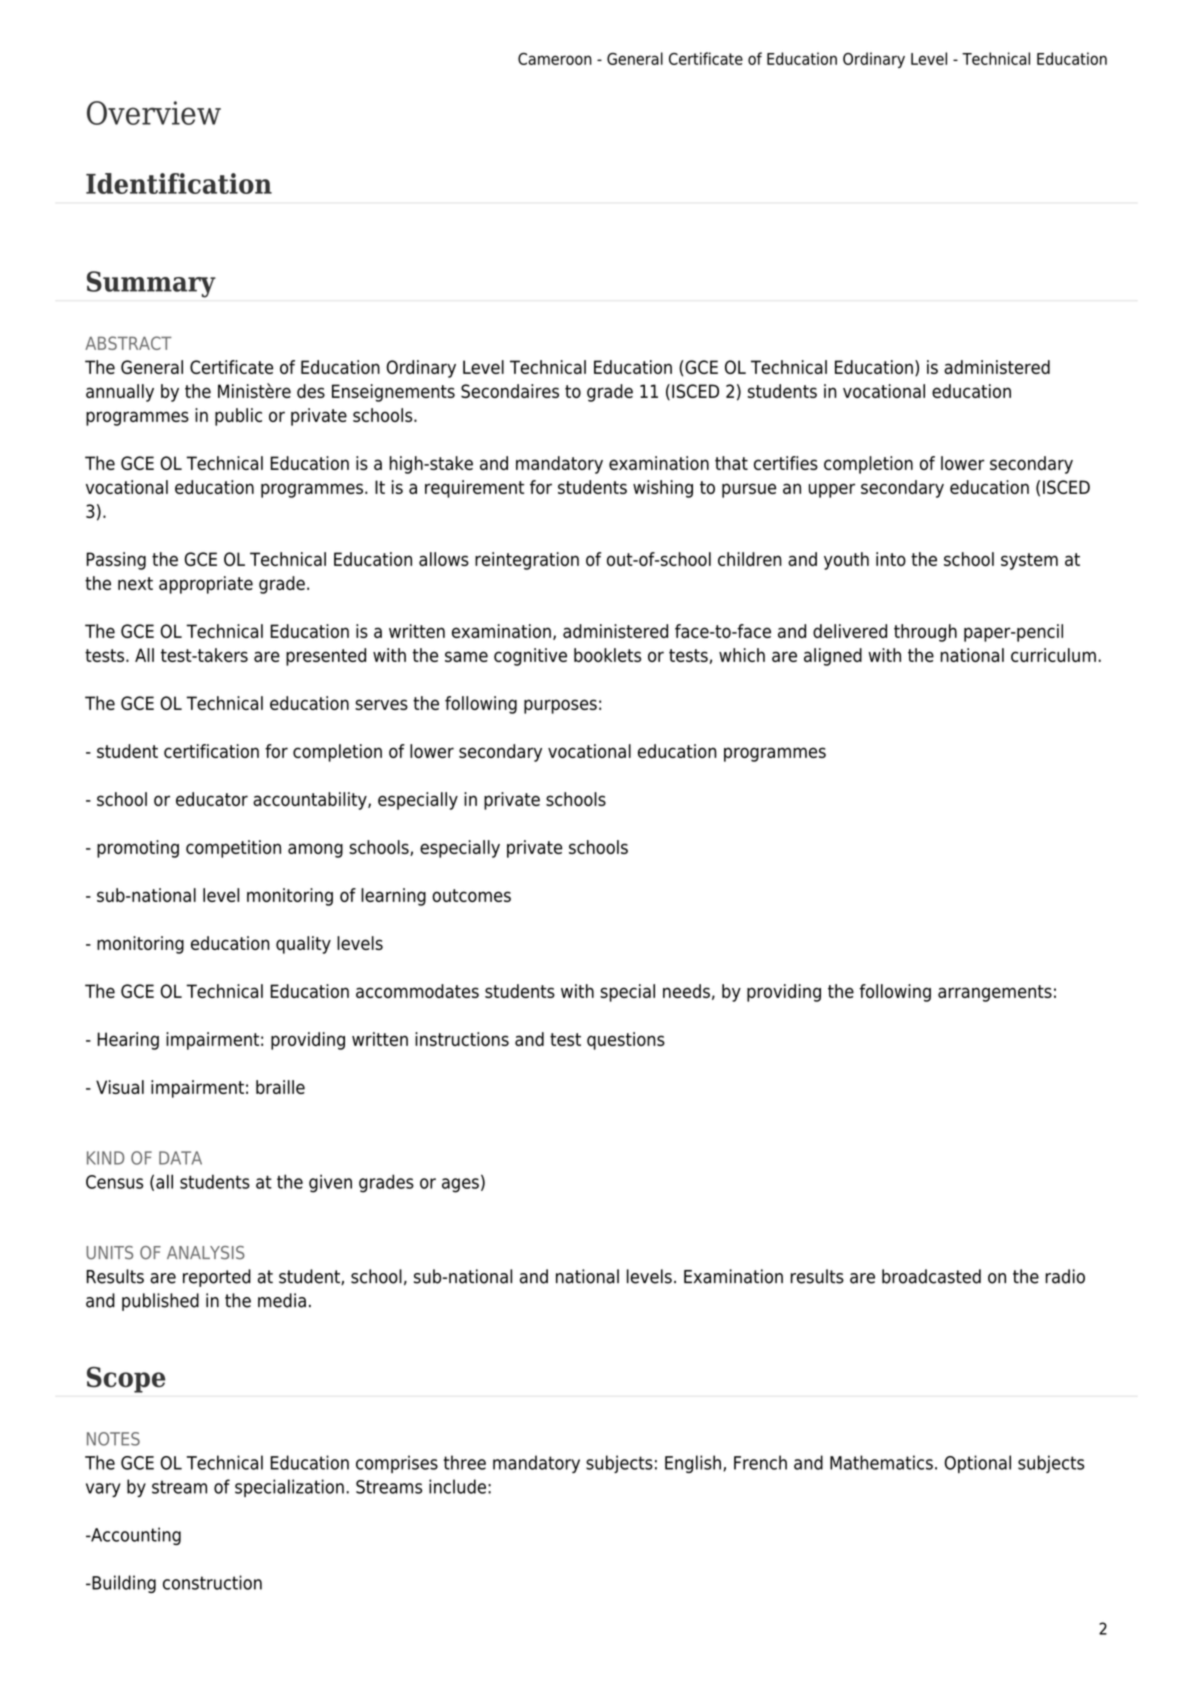  I want to click on construction, so click(212, 1582).
